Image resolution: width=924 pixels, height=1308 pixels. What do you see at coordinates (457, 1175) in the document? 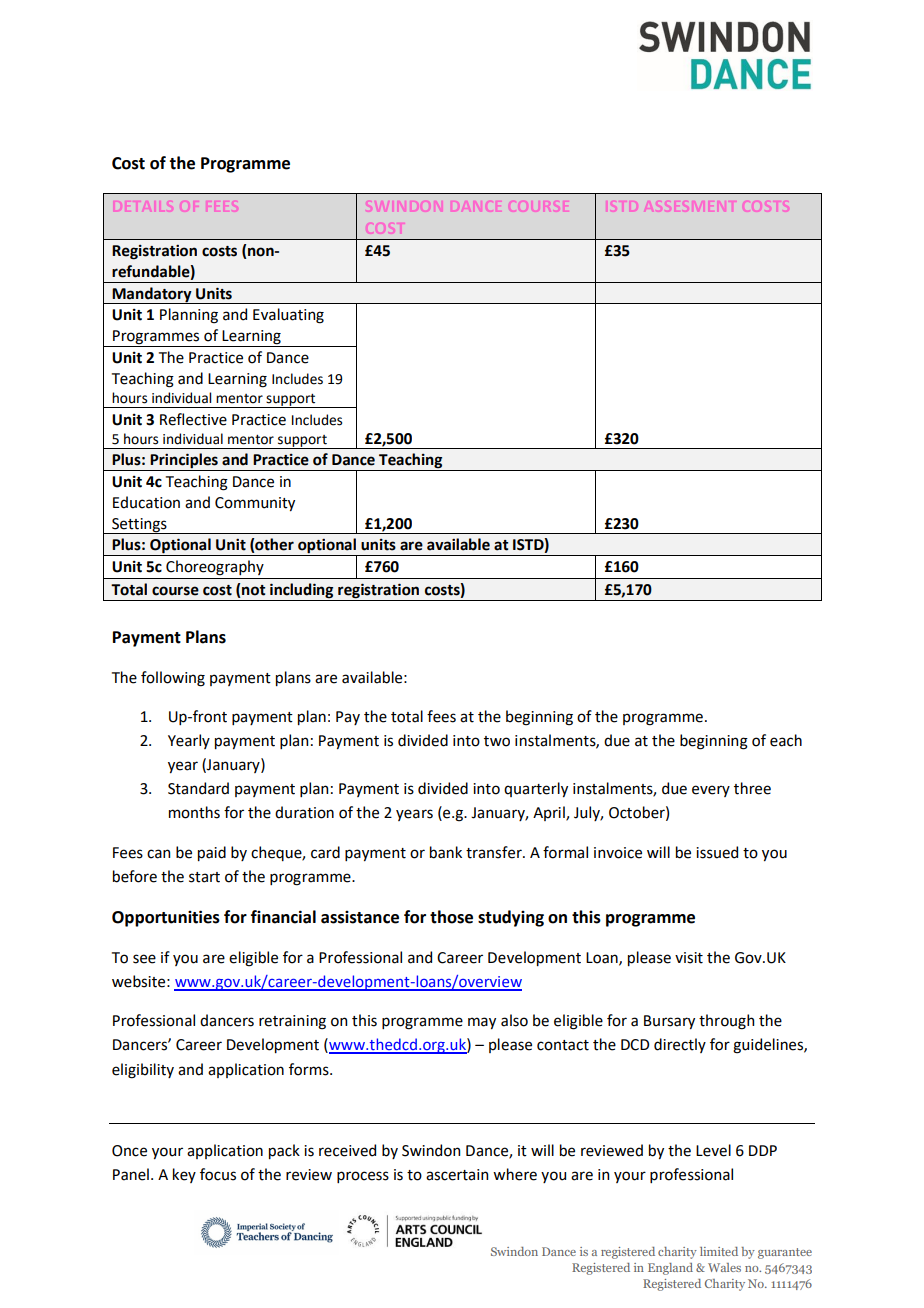
I see `ascertain` at bounding box center [457, 1175].
